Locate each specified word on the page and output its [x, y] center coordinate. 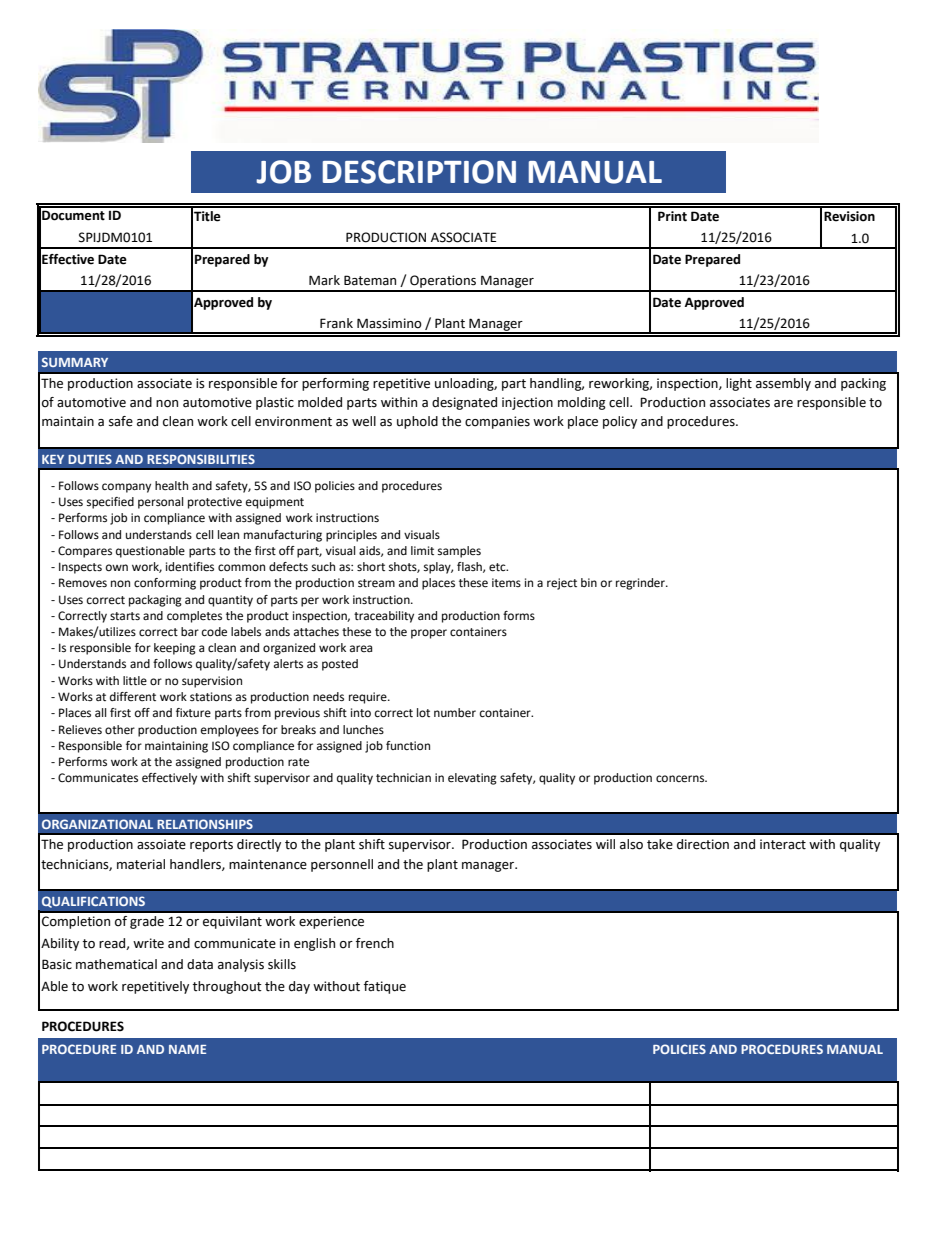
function [408, 745]
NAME [187, 1049]
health [171, 486]
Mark [324, 280]
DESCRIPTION [419, 172]
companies [497, 422]
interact [783, 844]
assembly [783, 384]
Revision [849, 216]
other [120, 730]
